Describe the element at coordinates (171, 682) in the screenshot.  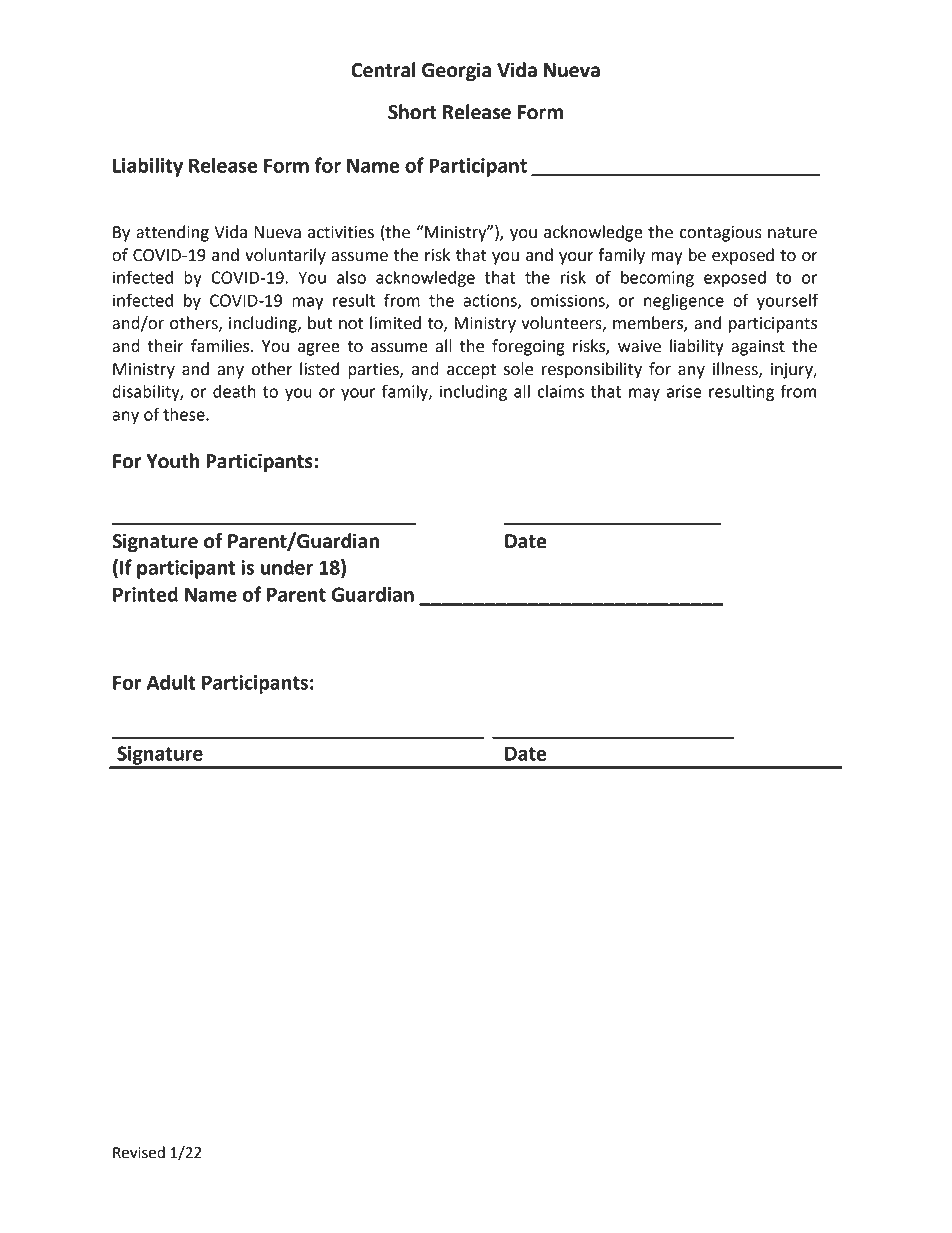
I see `Adult` at that location.
